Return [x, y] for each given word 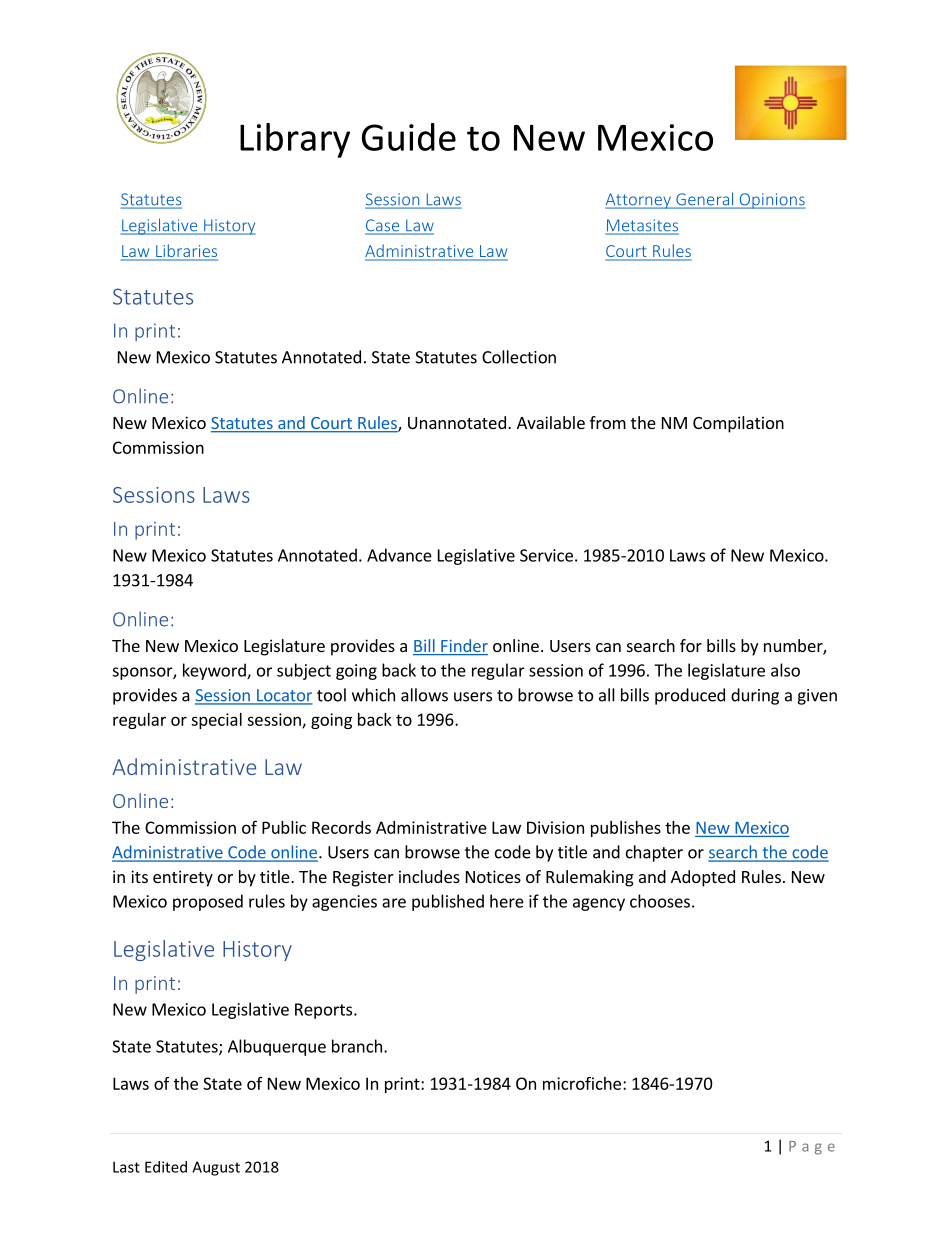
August [216, 1168]
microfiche [582, 1083]
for [691, 645]
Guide [409, 137]
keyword [215, 671]
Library [295, 140]
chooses [660, 901]
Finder [463, 647]
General [705, 200]
